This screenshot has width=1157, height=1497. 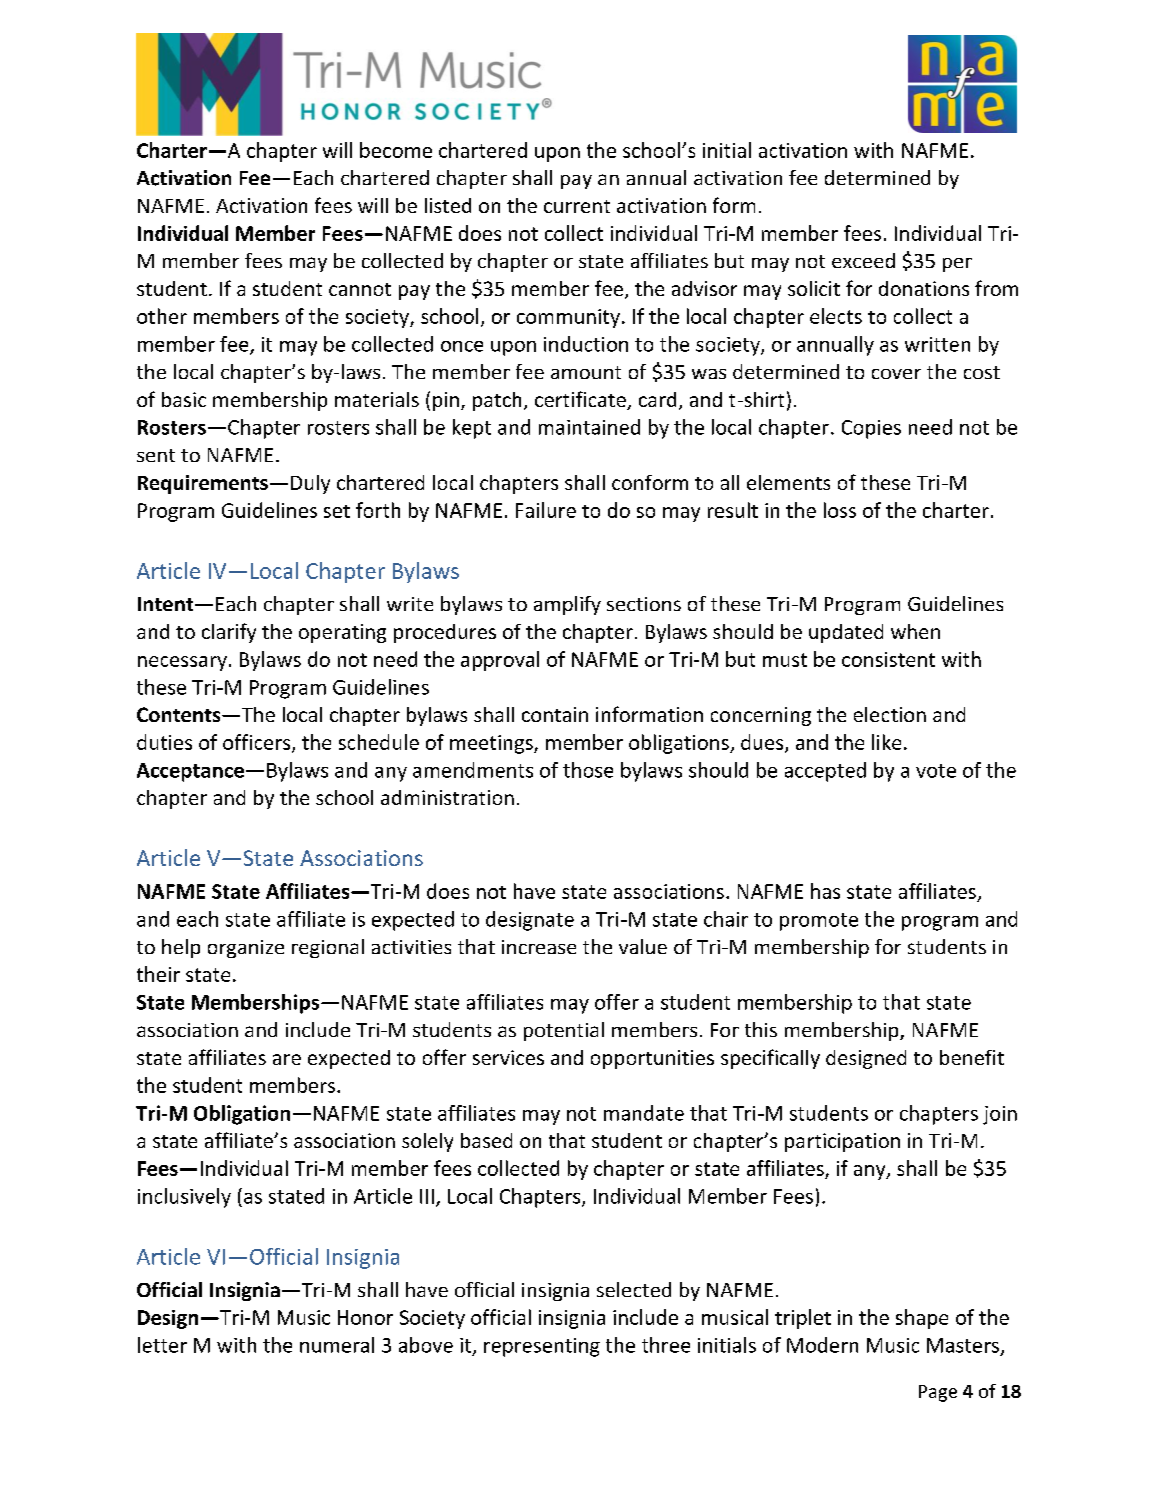 I want to click on officers, so click(x=258, y=743).
